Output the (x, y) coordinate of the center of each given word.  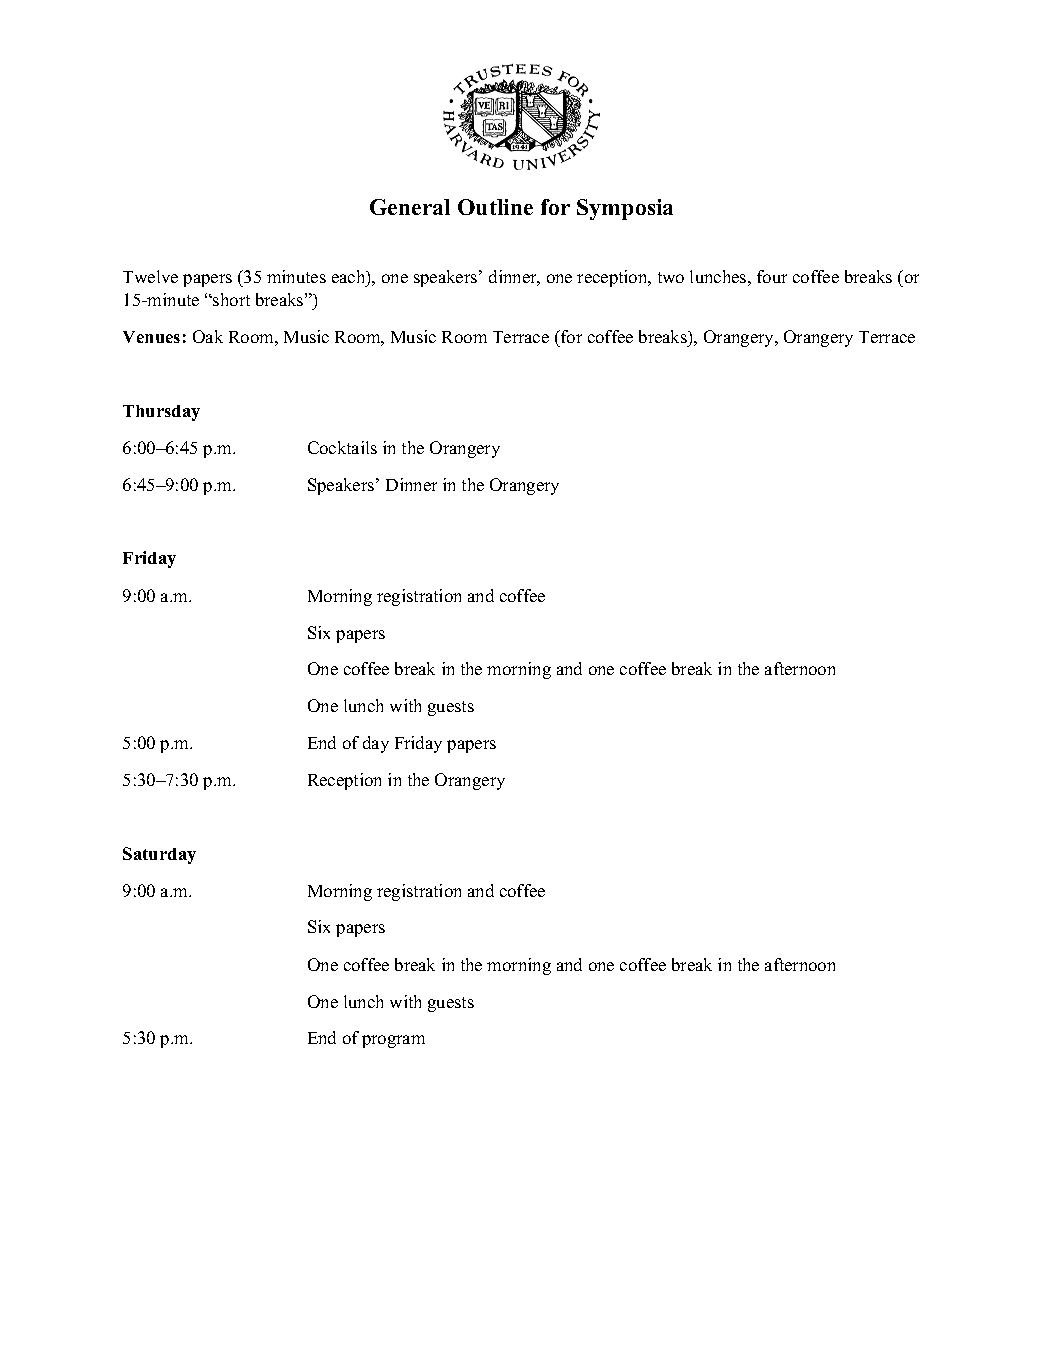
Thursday (161, 413)
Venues (151, 337)
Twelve (150, 276)
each (350, 278)
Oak (208, 336)
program (393, 1041)
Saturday (159, 855)
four (772, 276)
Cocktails (342, 447)
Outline (495, 207)
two (671, 277)
